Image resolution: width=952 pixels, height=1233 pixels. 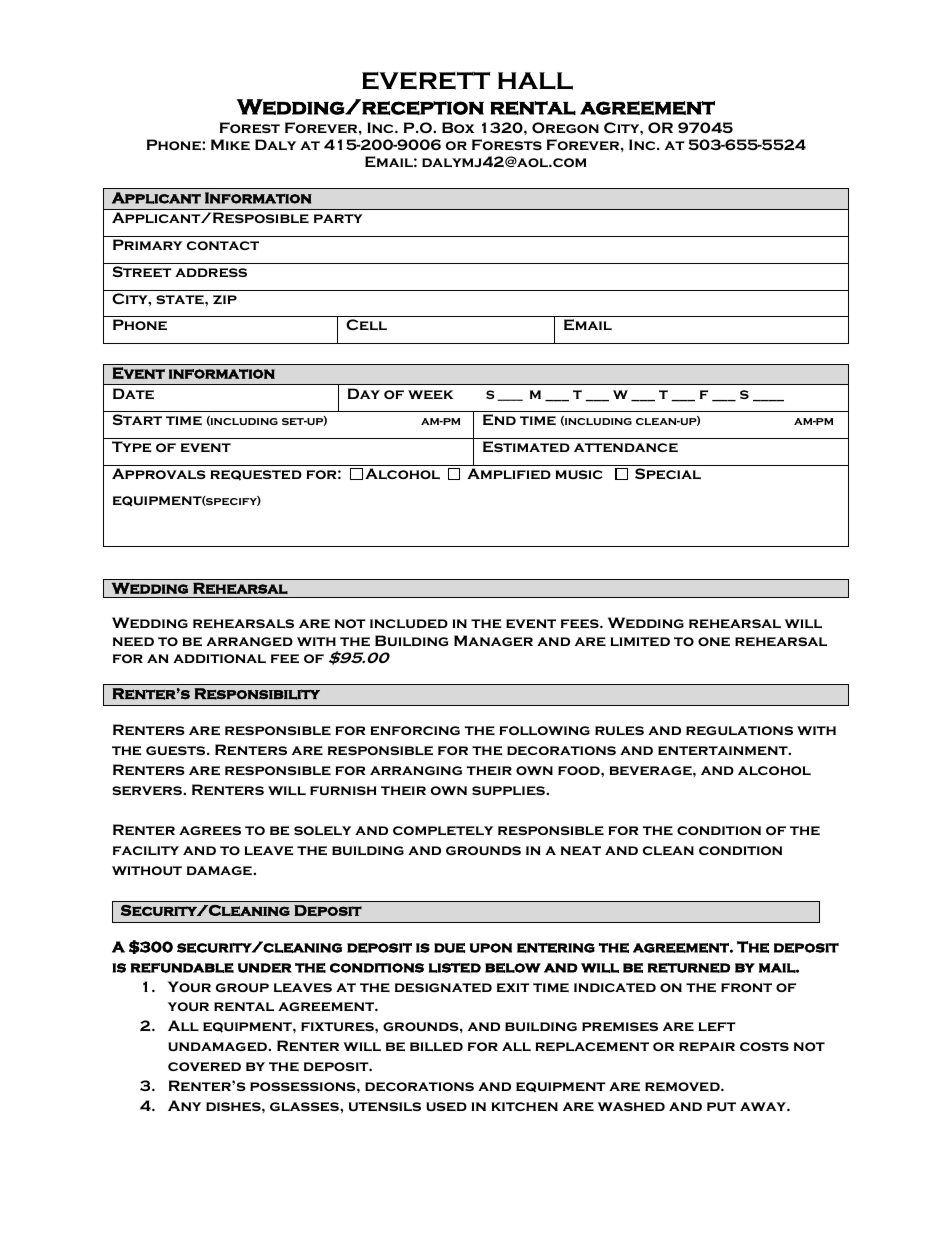 What do you see at coordinates (230, 144) in the document?
I see `Mike` at bounding box center [230, 144].
